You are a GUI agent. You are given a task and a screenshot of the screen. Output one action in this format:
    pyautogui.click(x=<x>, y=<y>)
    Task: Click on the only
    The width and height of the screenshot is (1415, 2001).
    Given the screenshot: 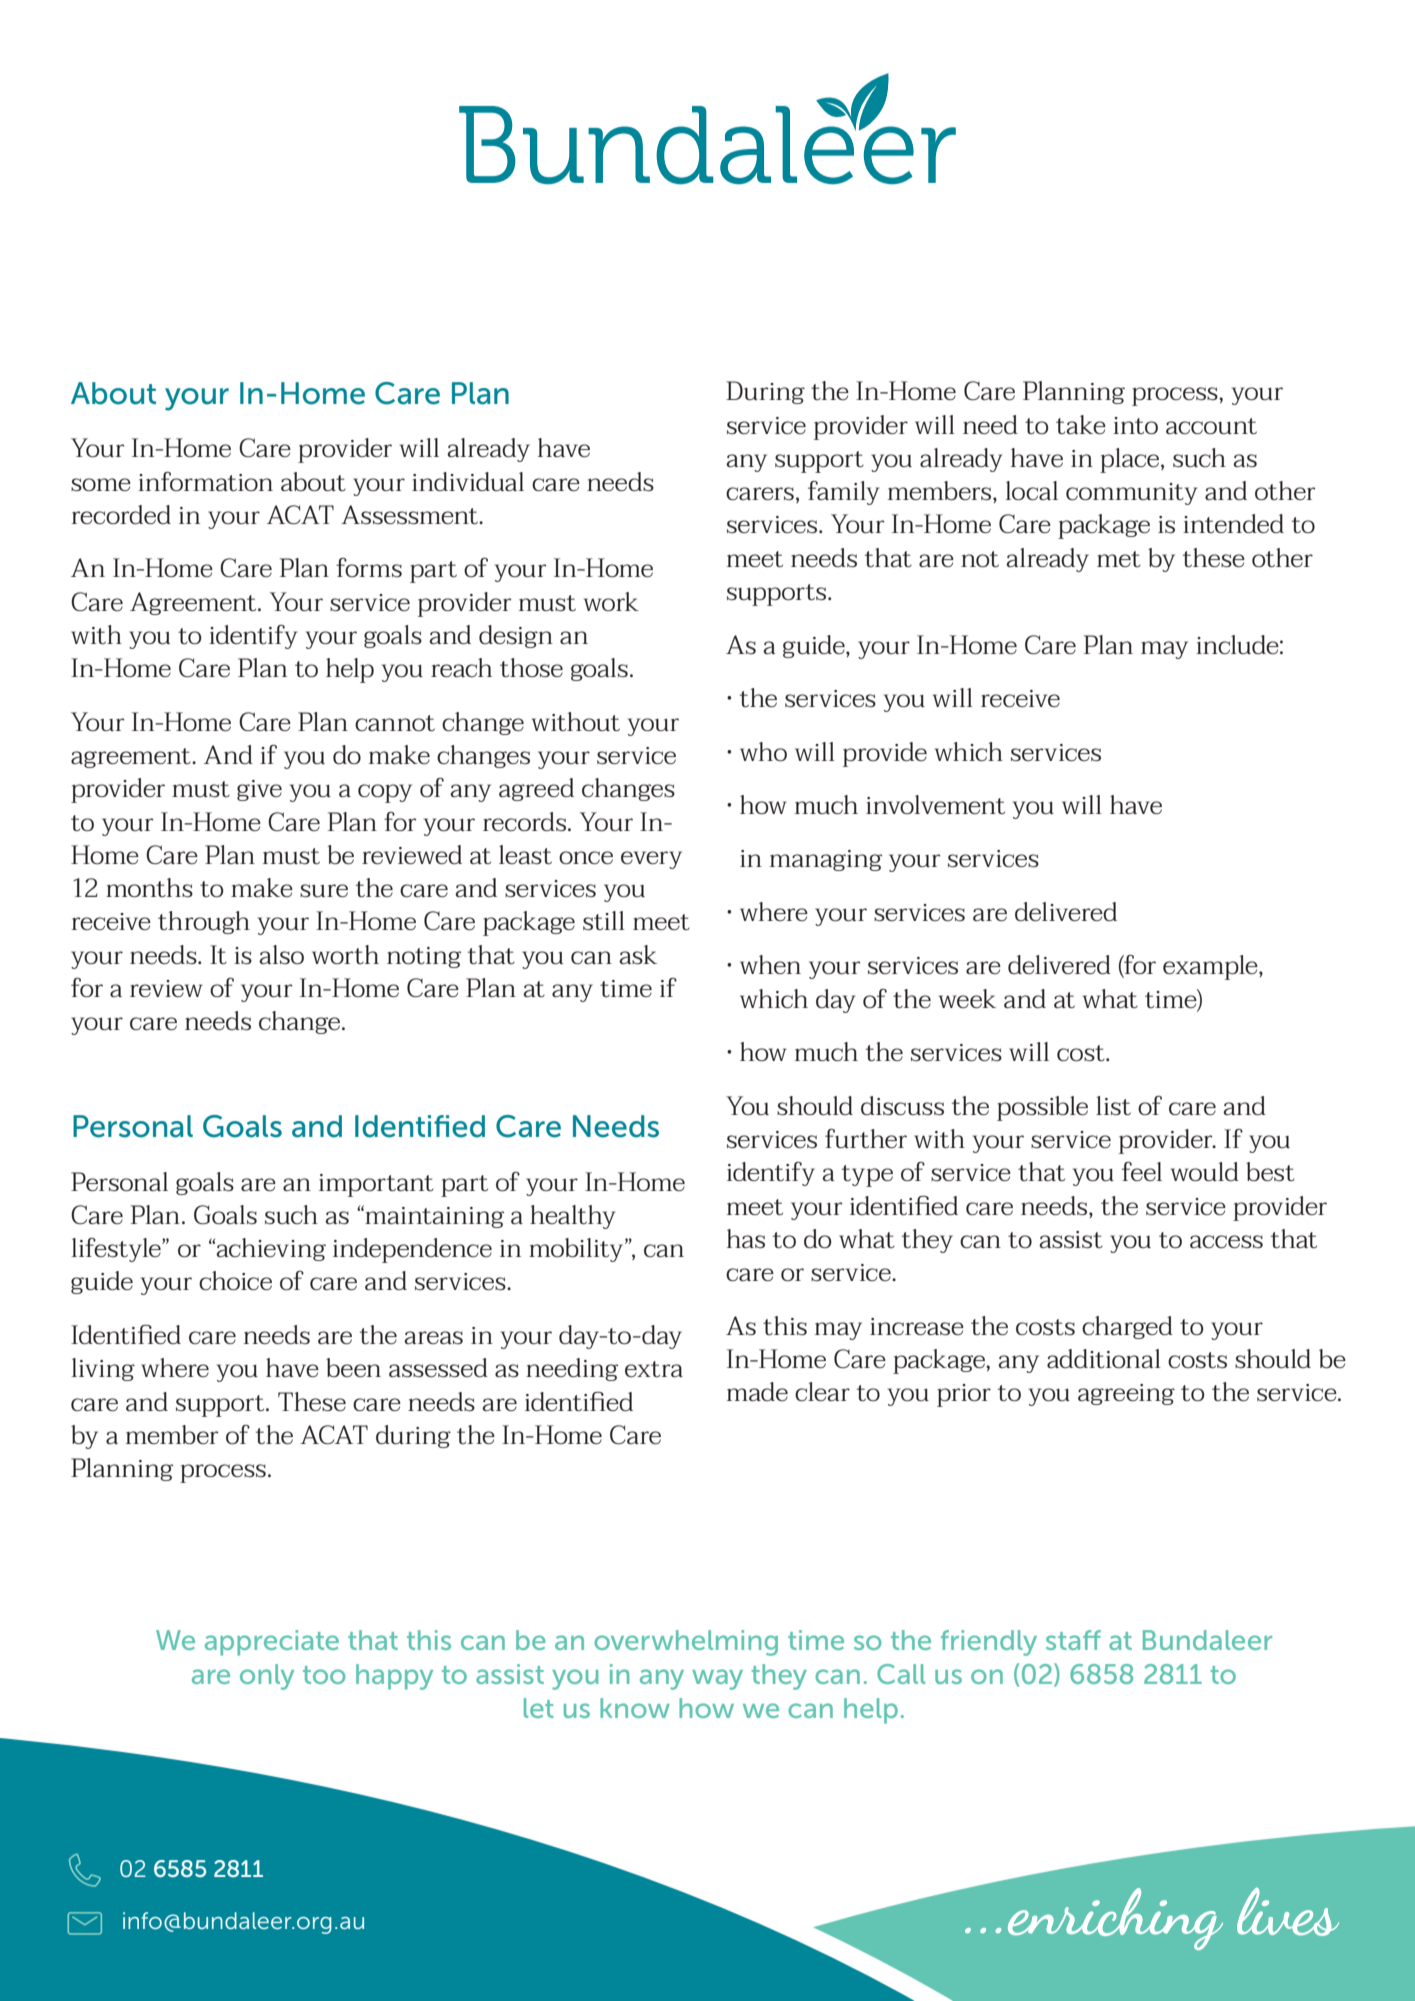 What is the action you would take?
    pyautogui.click(x=267, y=1677)
